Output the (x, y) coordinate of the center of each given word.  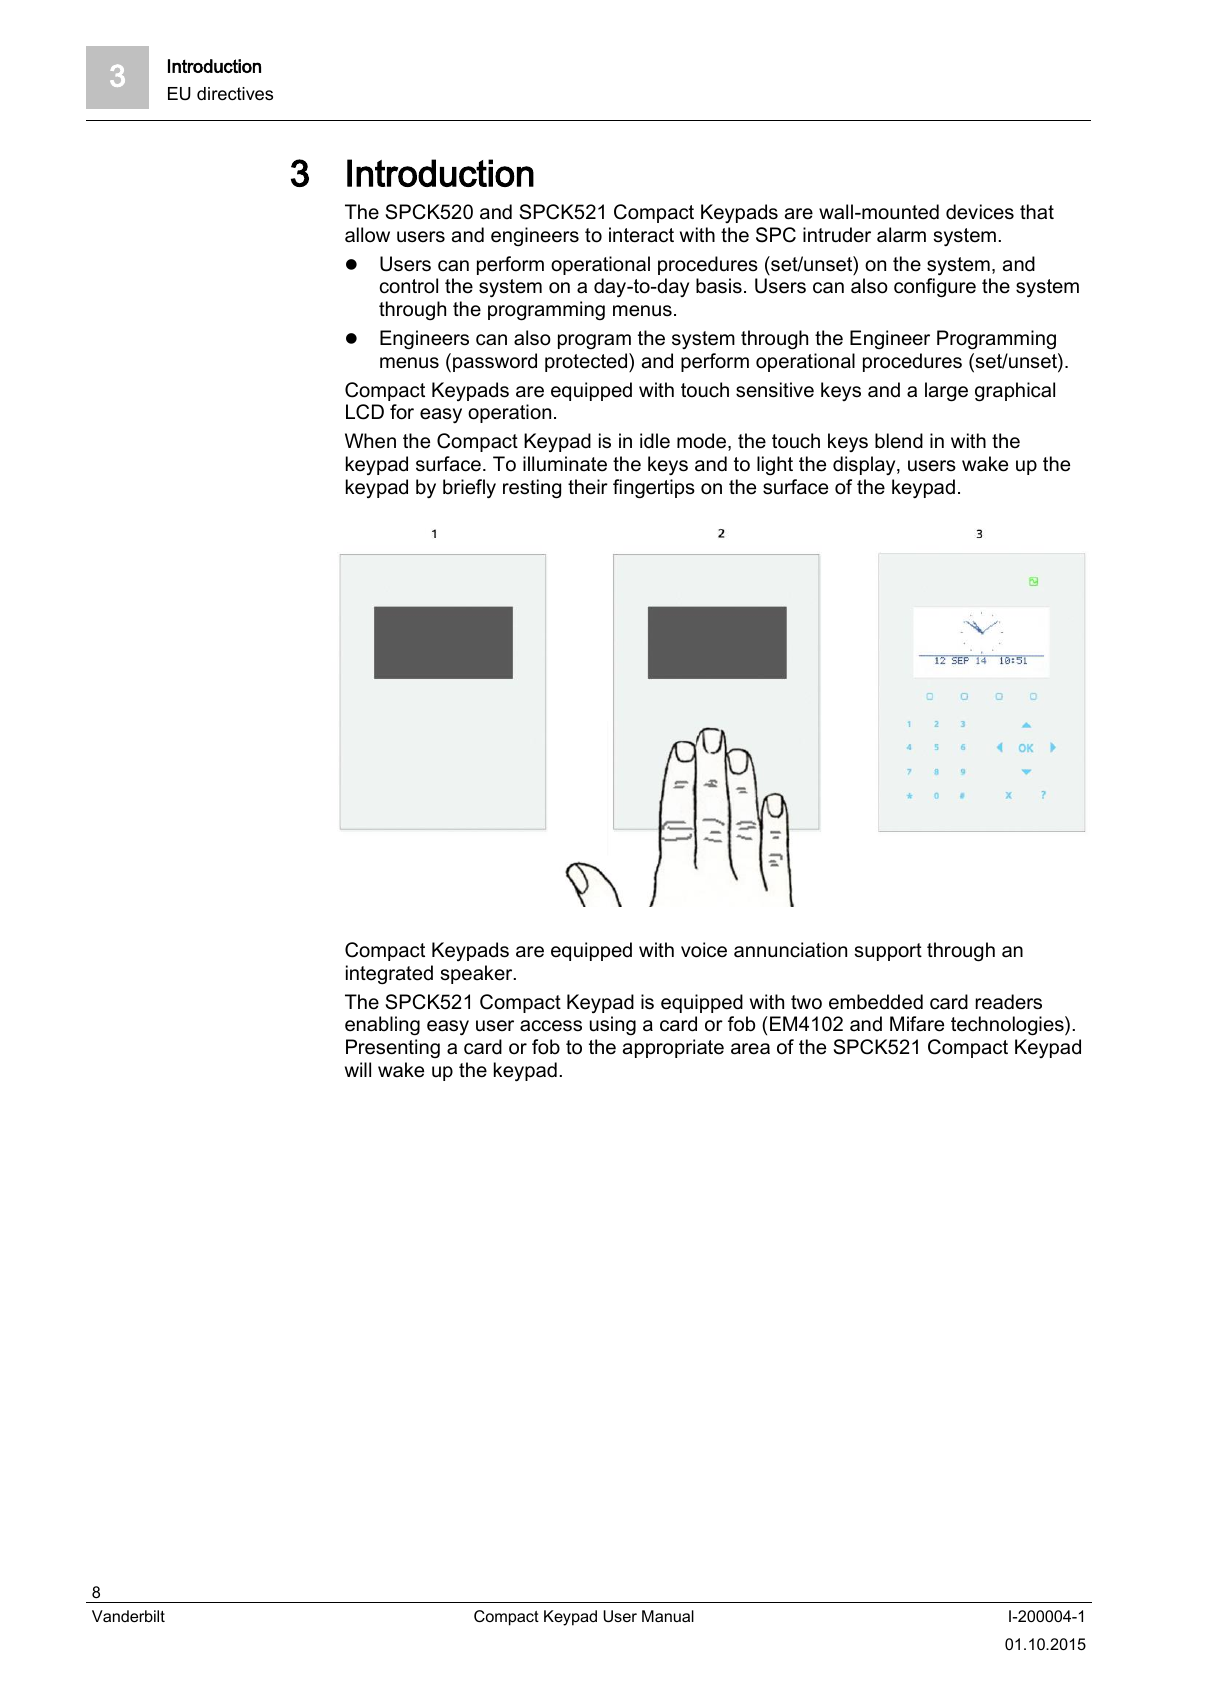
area (750, 1049)
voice (704, 950)
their (588, 487)
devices (980, 212)
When (370, 441)
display (865, 465)
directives (235, 94)
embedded (876, 1002)
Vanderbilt (128, 1616)
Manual (668, 1616)
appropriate (673, 1048)
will (358, 1069)
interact (641, 235)
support (888, 952)
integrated (389, 975)
